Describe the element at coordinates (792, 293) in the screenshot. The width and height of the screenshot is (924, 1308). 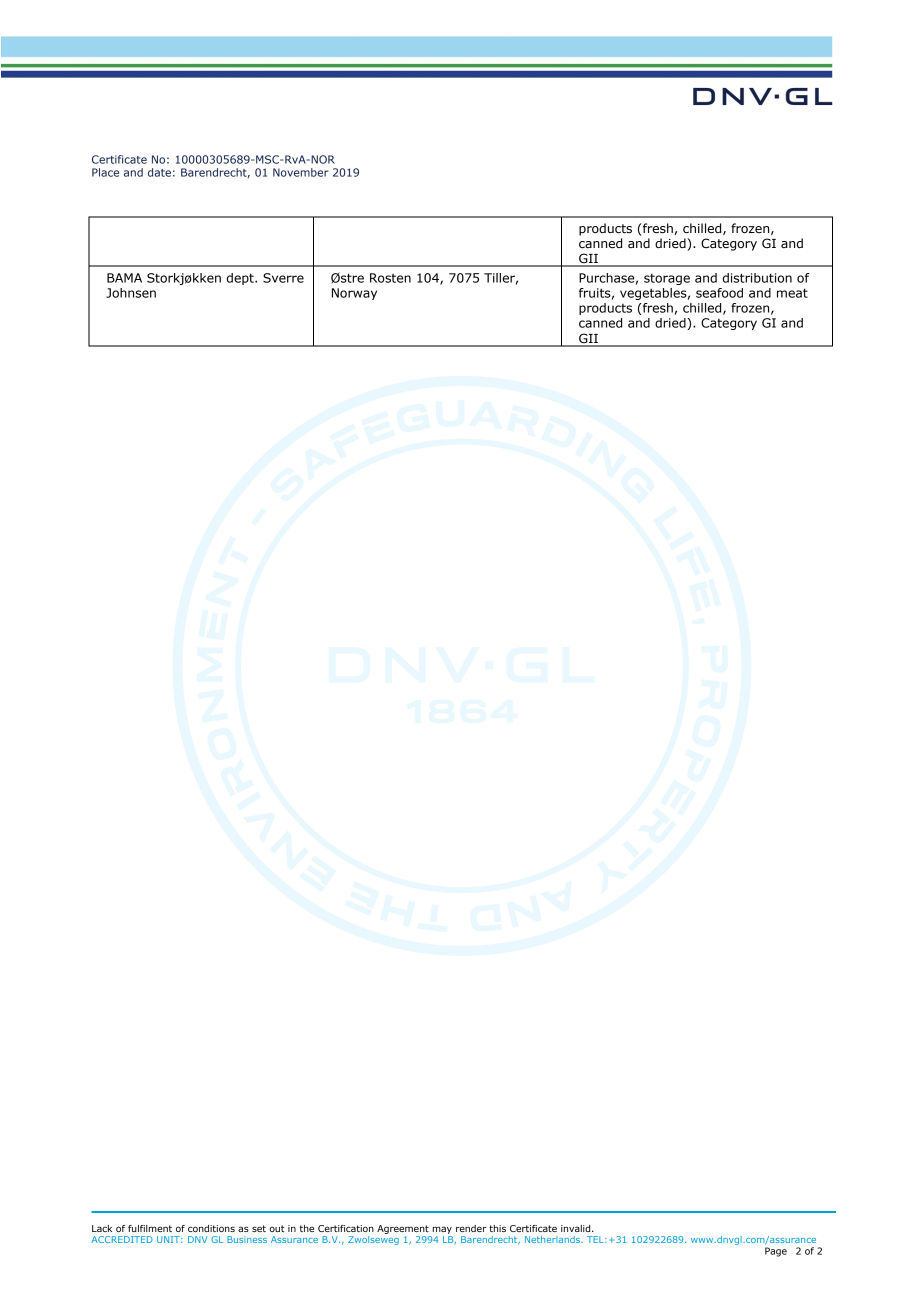
I see `meat` at that location.
